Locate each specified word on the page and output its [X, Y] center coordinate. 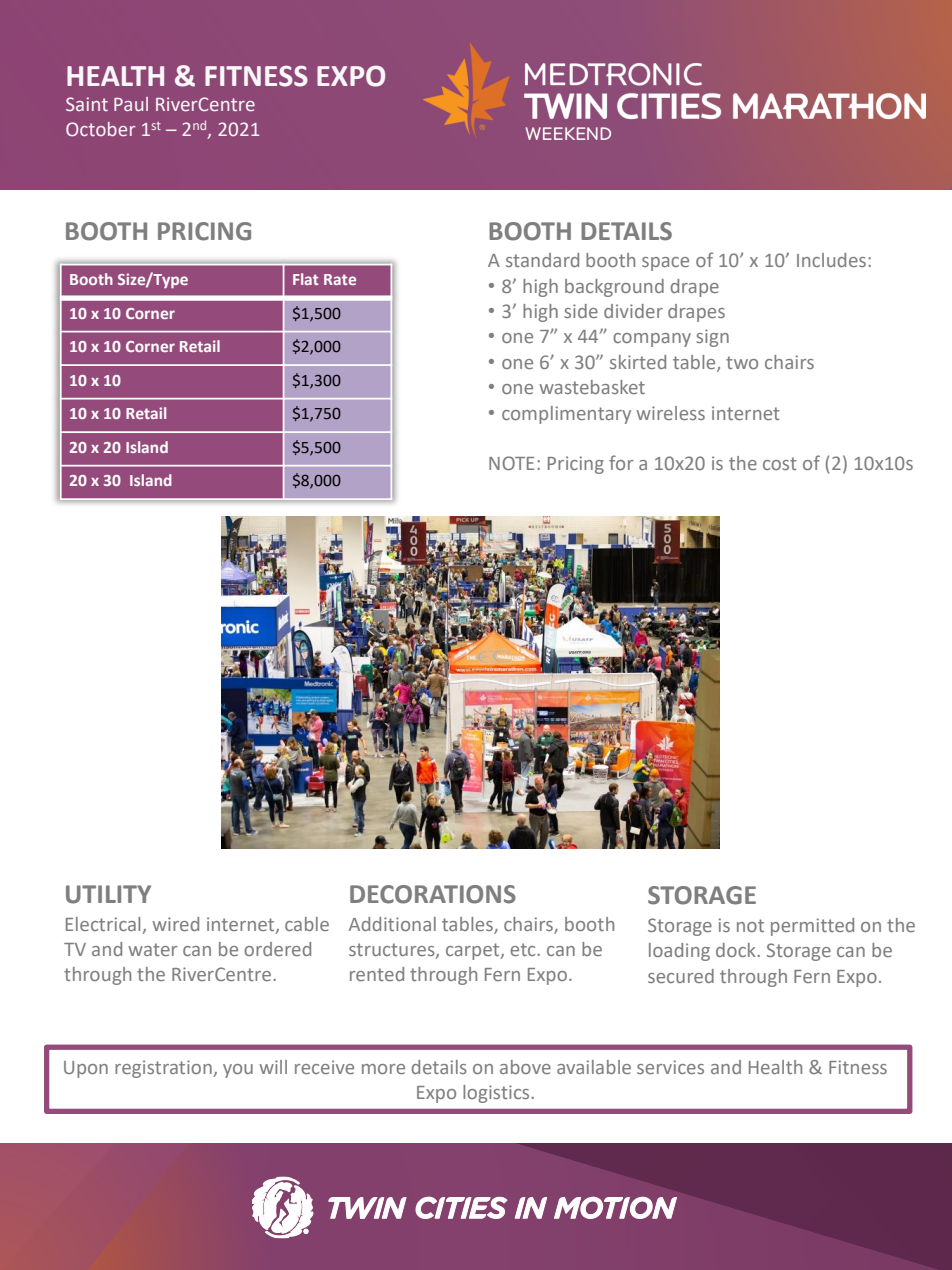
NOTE [511, 463]
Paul [131, 104]
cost [780, 463]
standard [542, 260]
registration [164, 1069]
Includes [833, 260]
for [621, 462]
